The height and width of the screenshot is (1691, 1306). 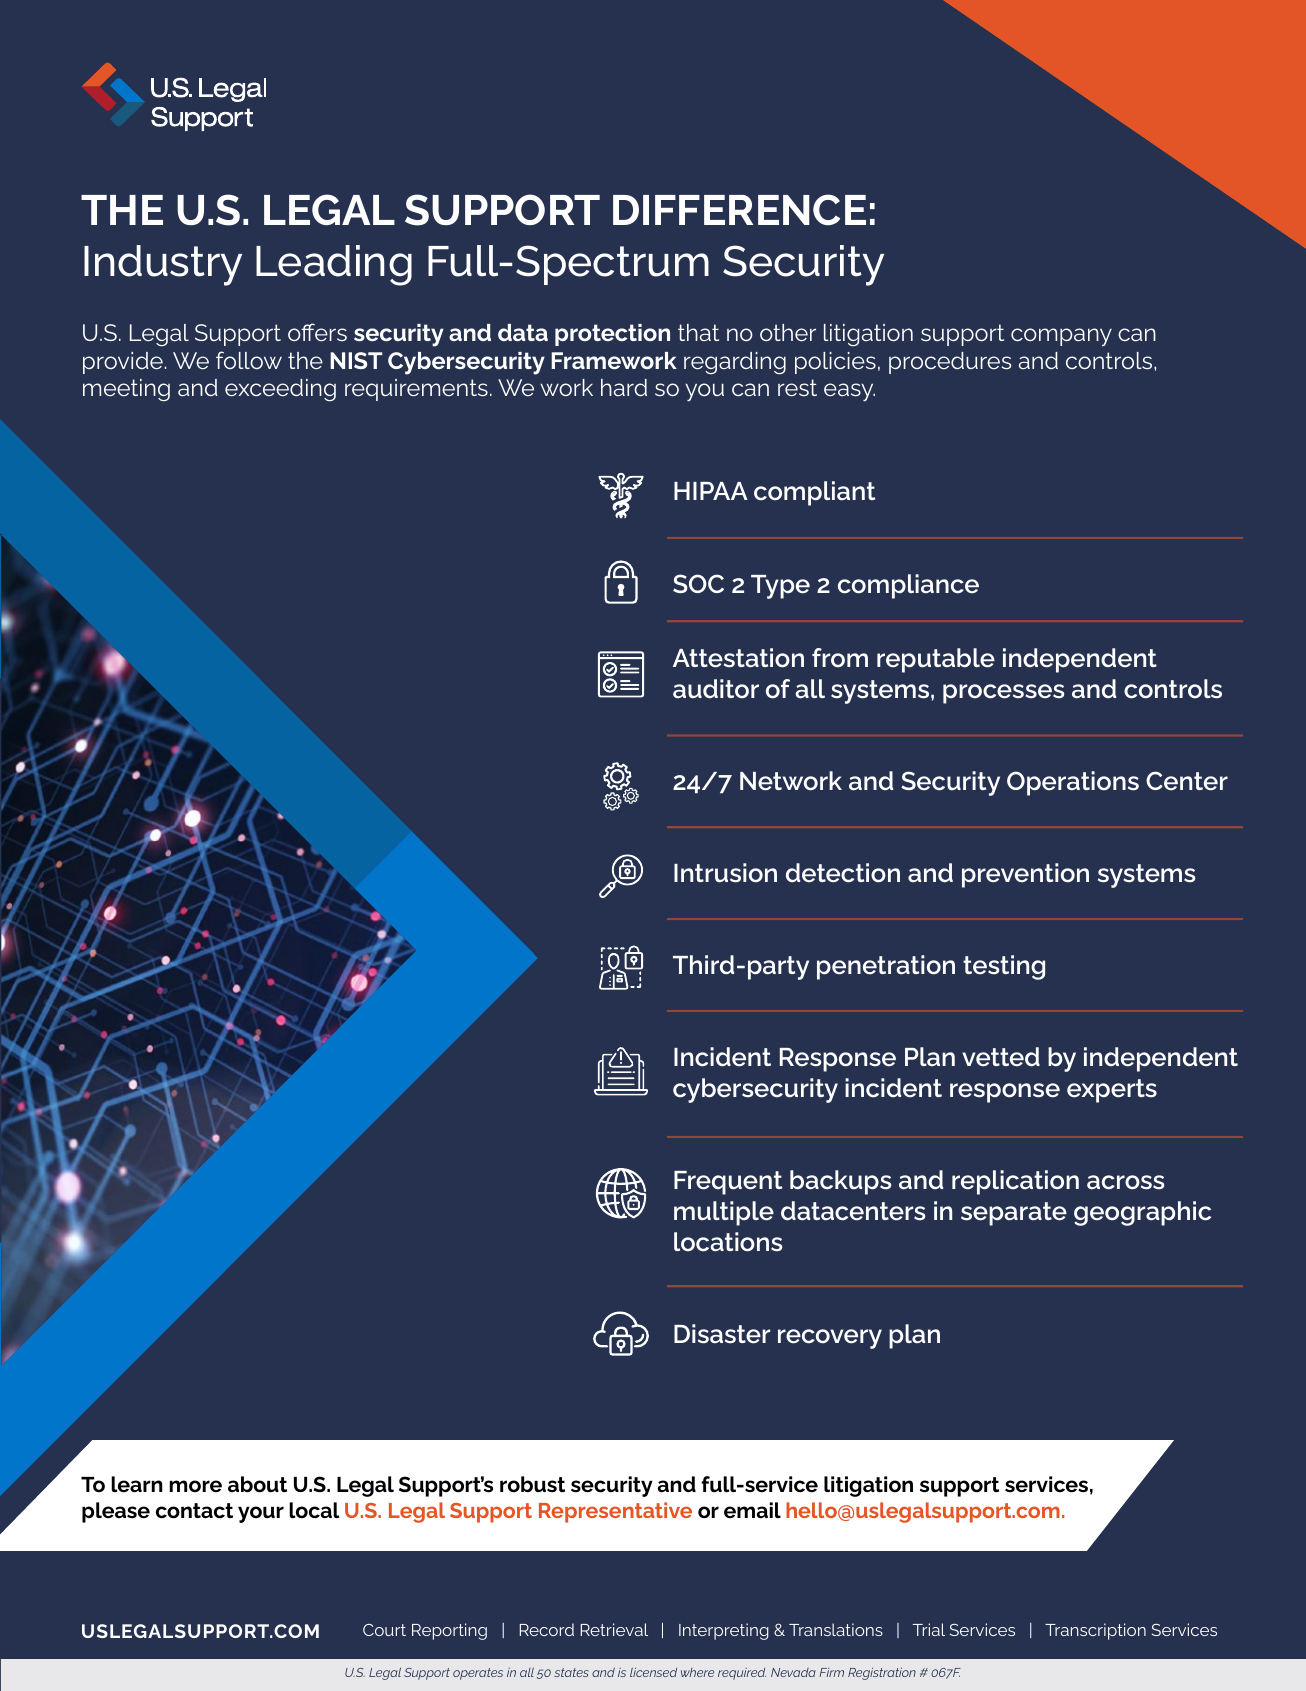 I want to click on testing, so click(x=1004, y=967).
